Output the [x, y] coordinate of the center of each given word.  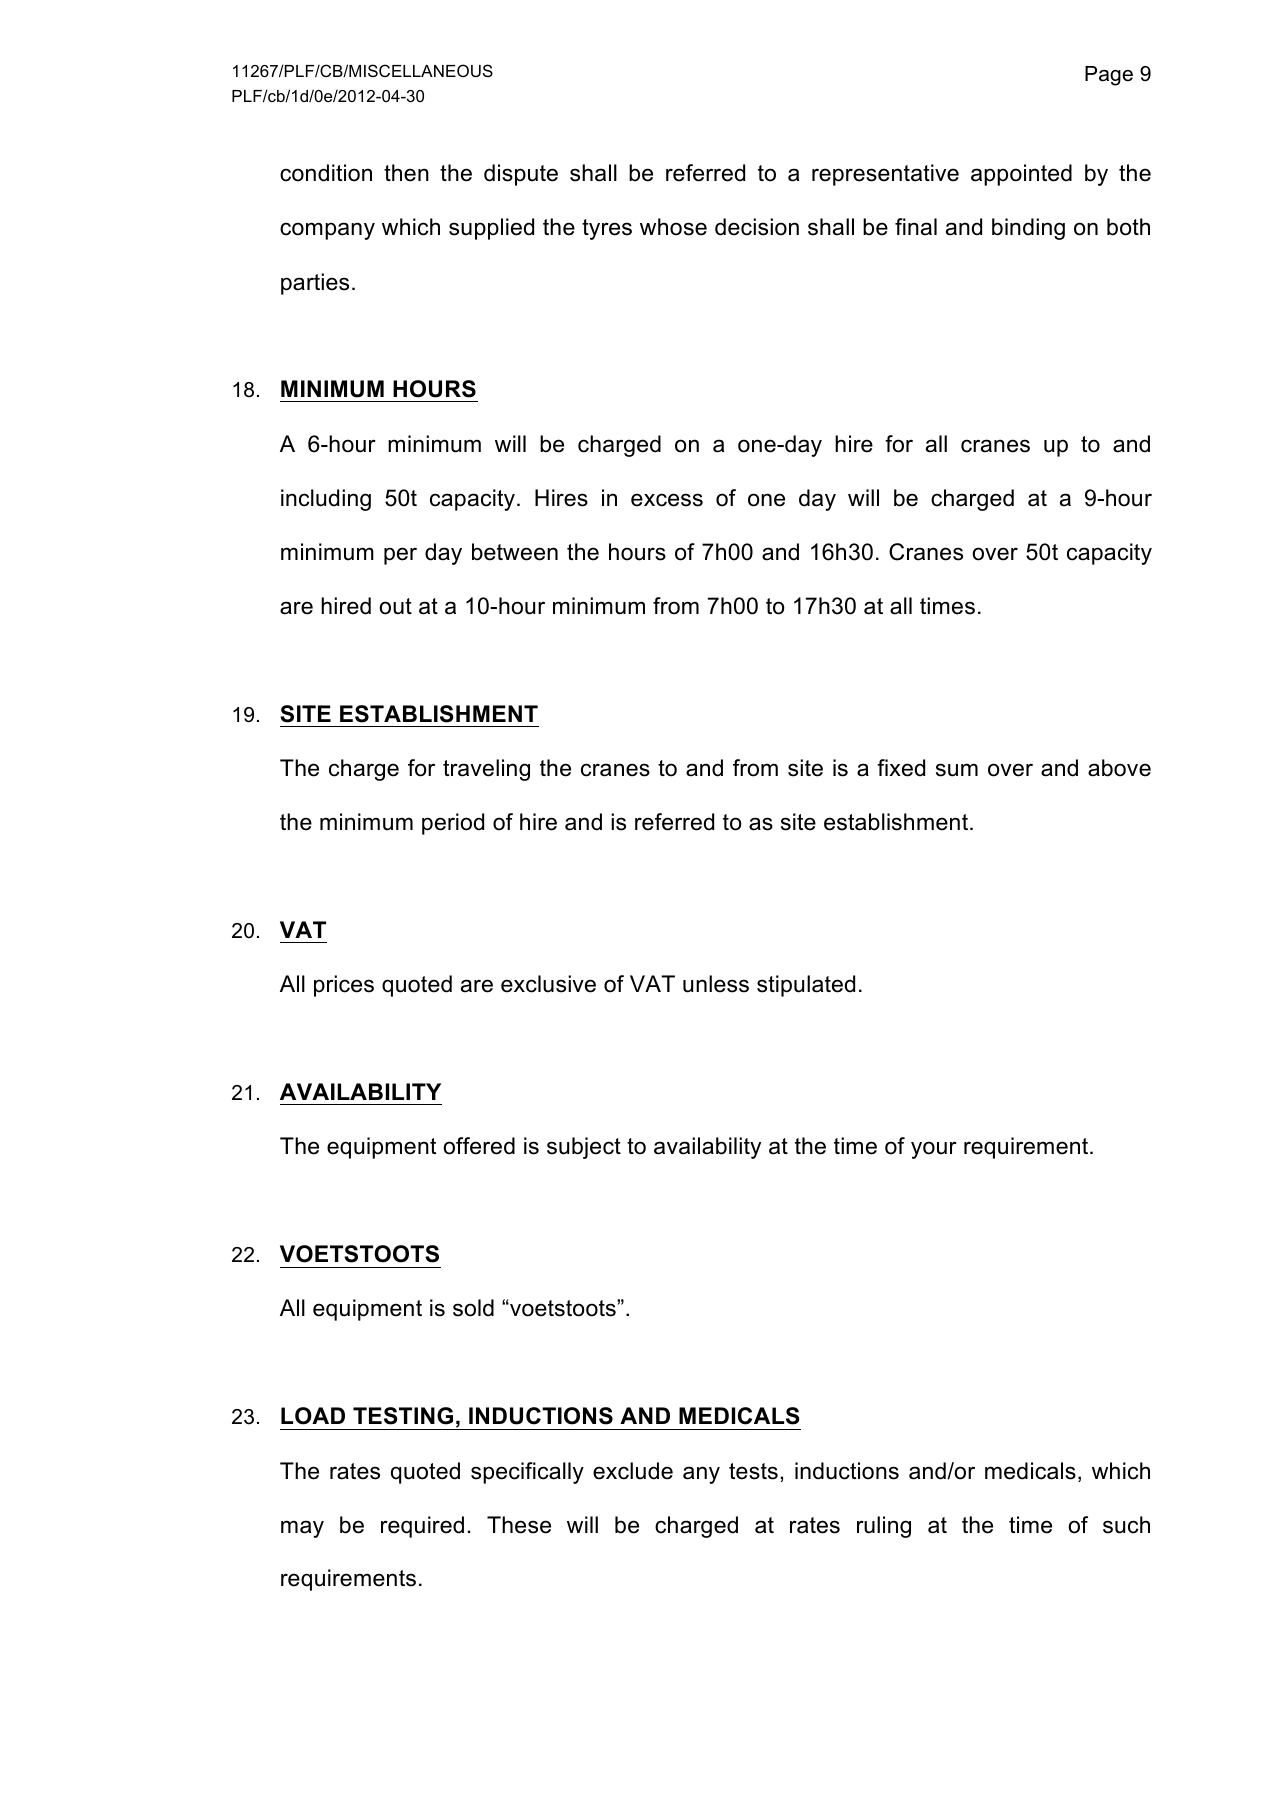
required [422, 1527]
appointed [1021, 175]
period [453, 824]
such [1126, 1525]
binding [1028, 229]
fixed [901, 768]
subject [584, 1148]
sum [957, 770]
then [406, 173]
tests [753, 1471]
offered [479, 1146]
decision [757, 227]
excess [667, 500]
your [934, 1150]
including [326, 500]
